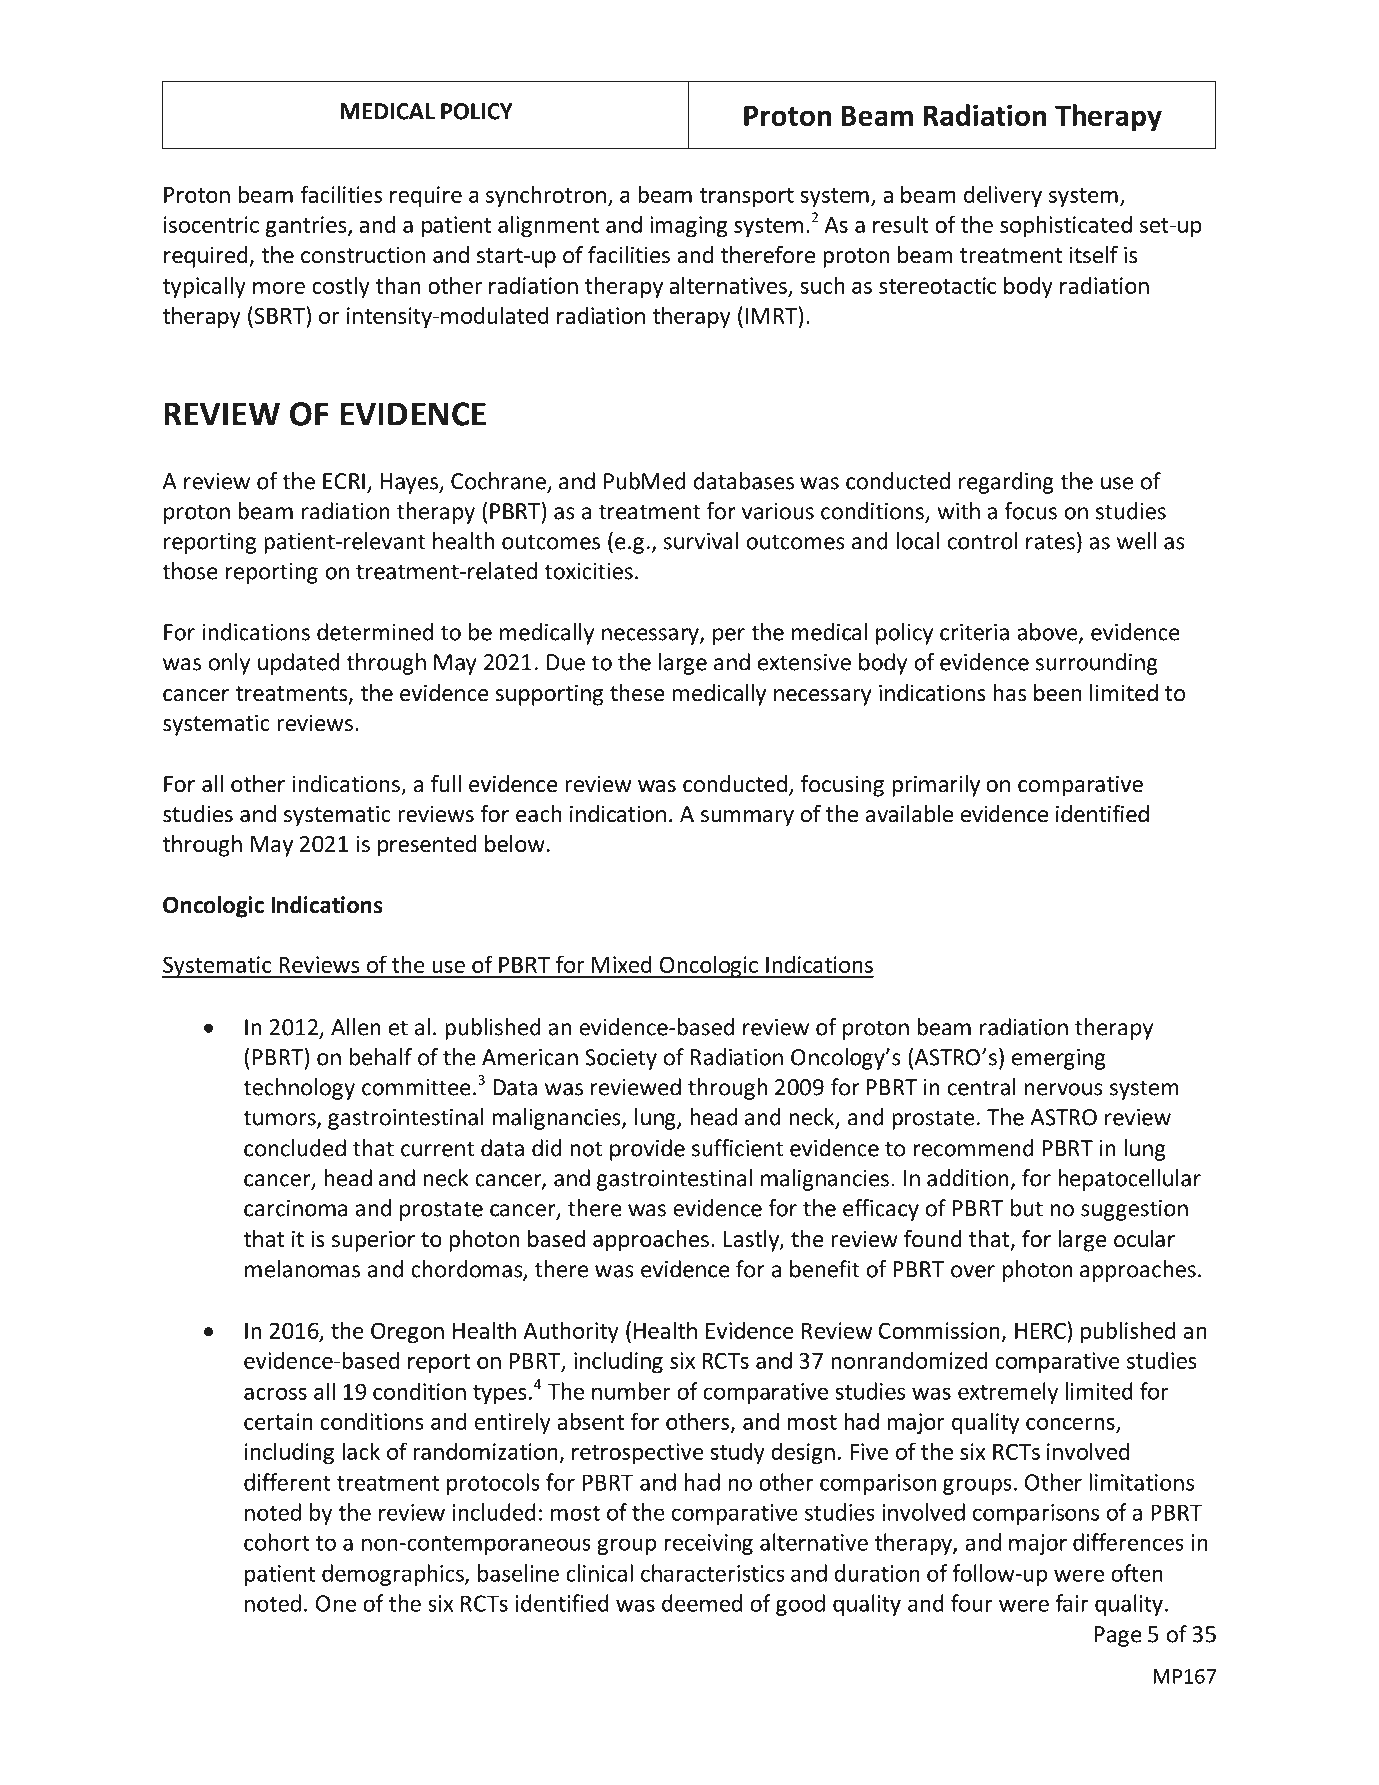  I want to click on presented, so click(427, 846).
